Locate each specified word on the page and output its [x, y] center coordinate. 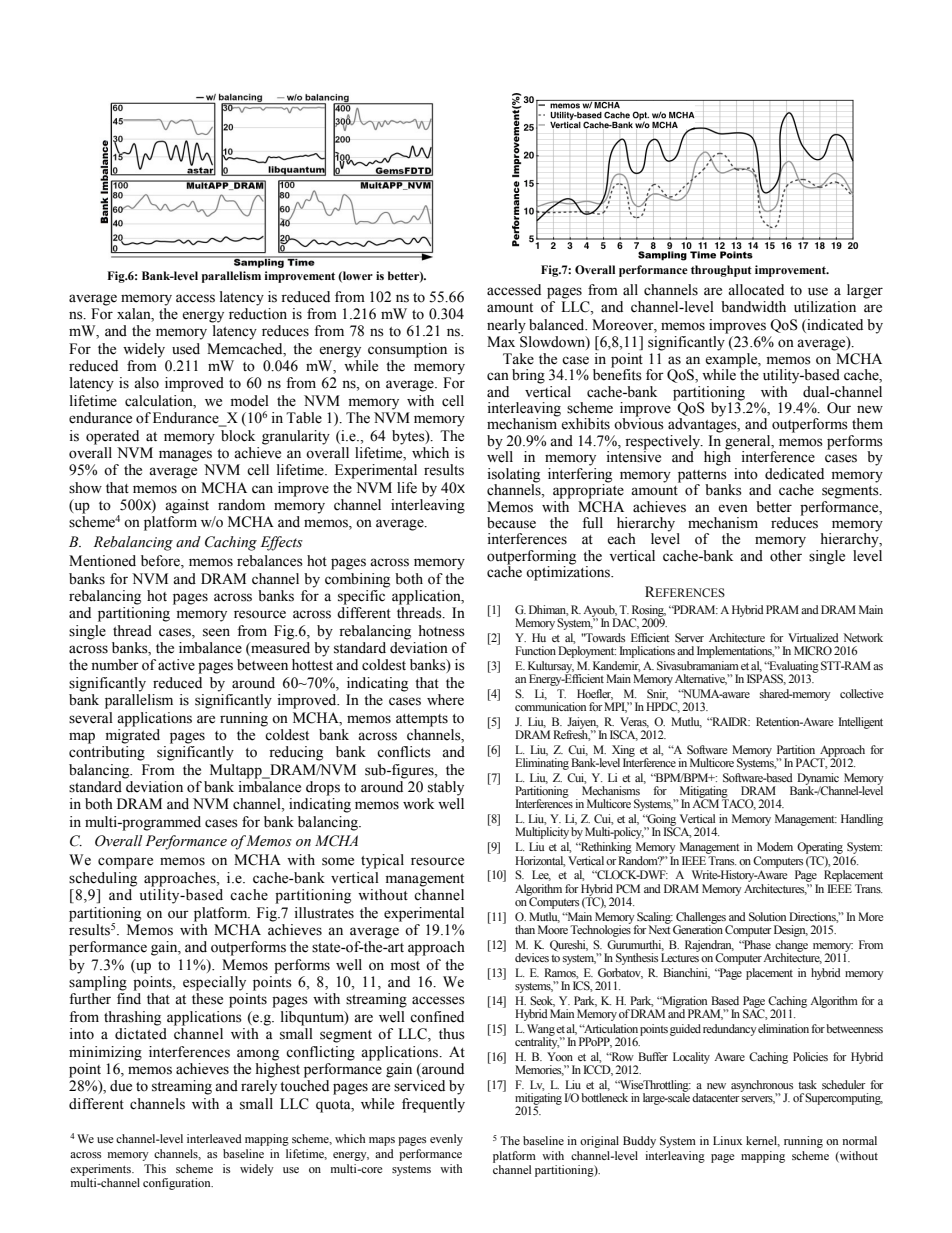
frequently [433, 1105]
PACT [812, 763]
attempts [422, 720]
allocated [756, 290]
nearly [506, 326]
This [155, 1168]
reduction [258, 314]
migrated [133, 736]
